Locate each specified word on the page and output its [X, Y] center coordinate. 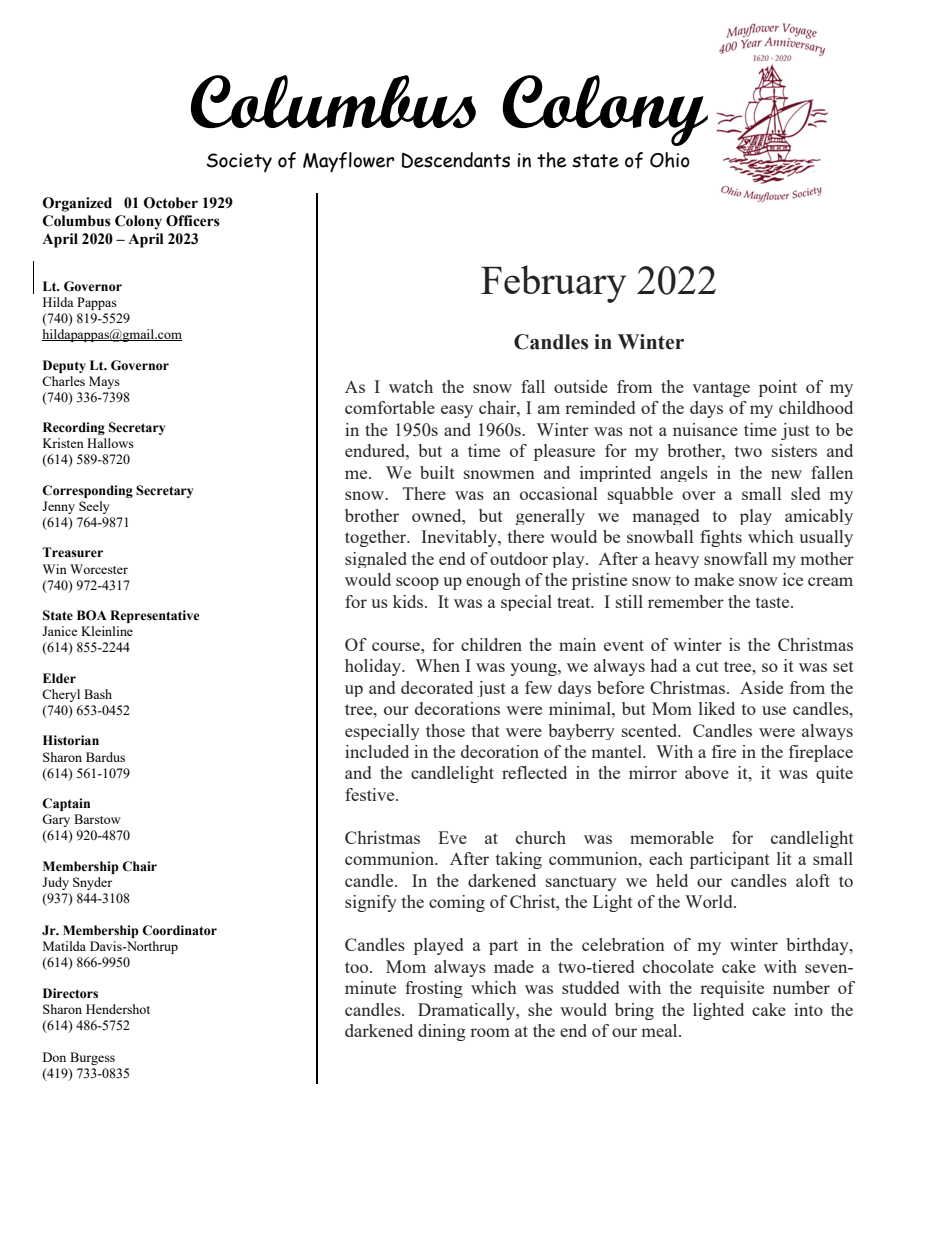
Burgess [92, 1058]
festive [371, 794]
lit [784, 858]
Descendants [456, 160]
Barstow [97, 819]
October [171, 203]
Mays [104, 382]
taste [774, 602]
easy [457, 411]
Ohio [670, 160]
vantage [721, 389]
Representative [154, 616]
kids [409, 601]
